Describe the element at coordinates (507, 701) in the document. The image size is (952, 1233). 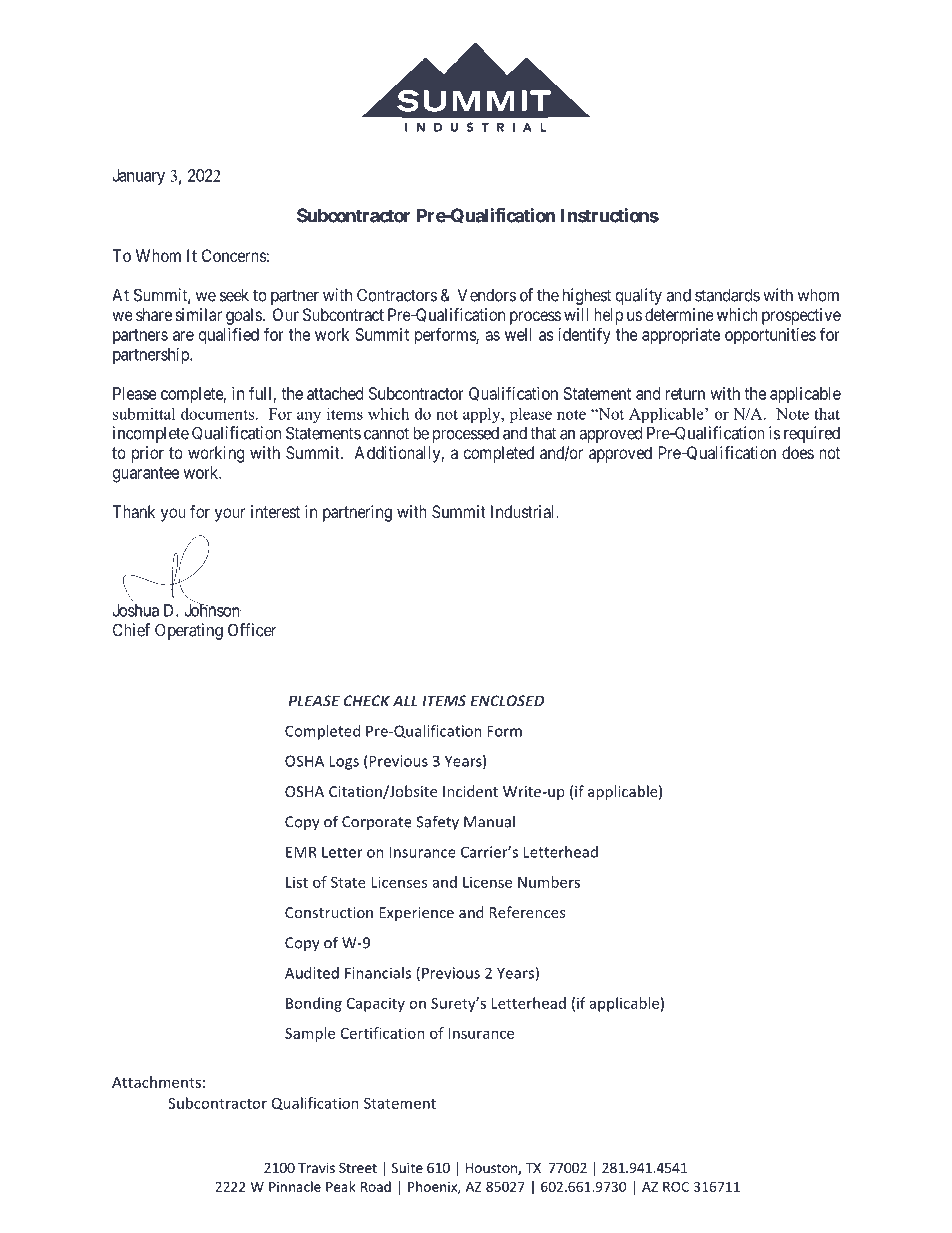
I see `ENCLOSED` at that location.
